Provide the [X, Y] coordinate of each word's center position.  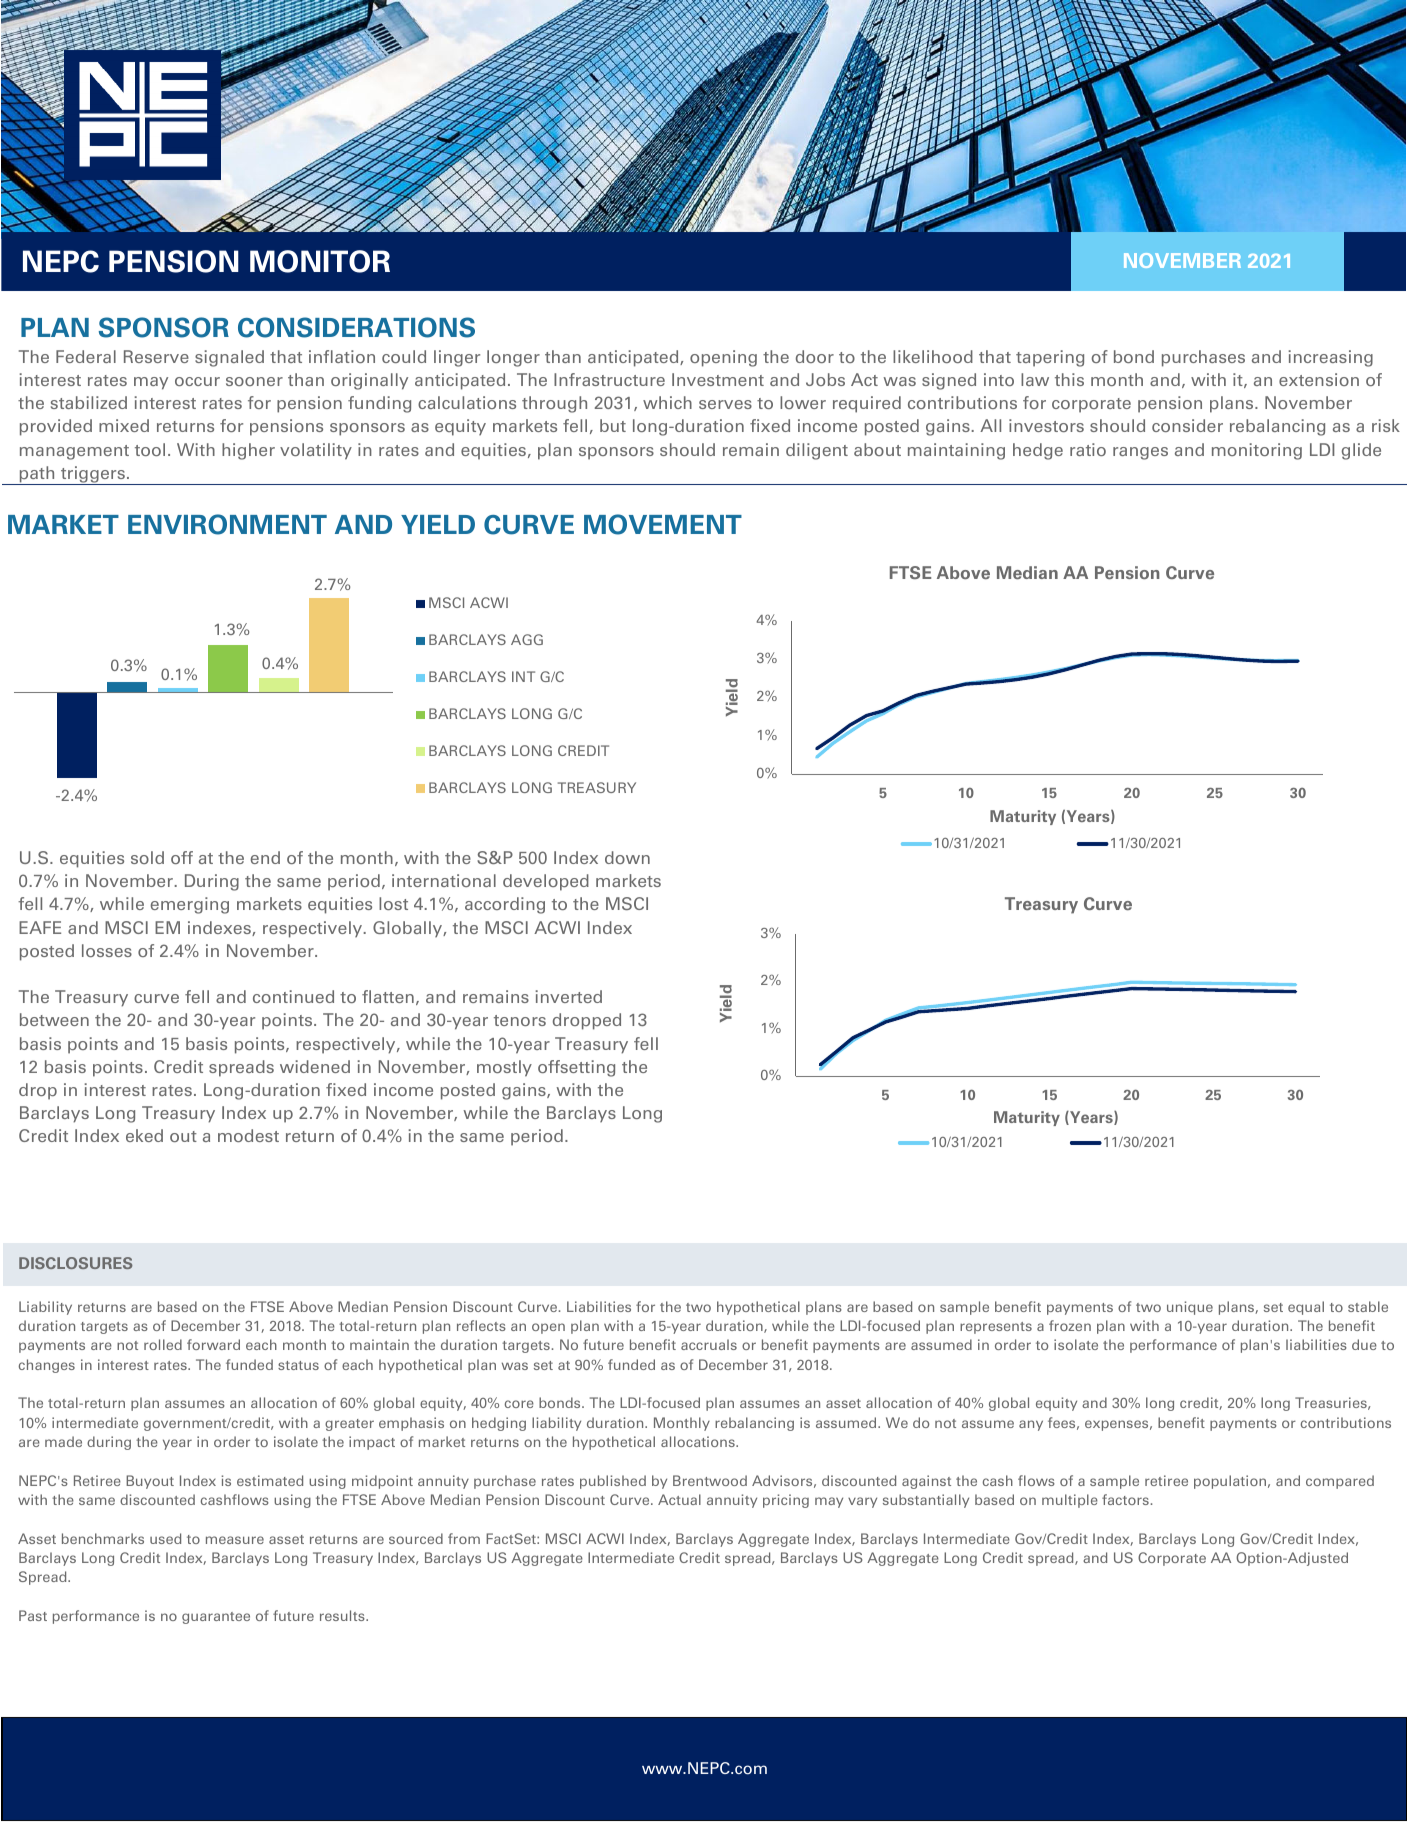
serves [725, 404]
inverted [568, 996]
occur [197, 381]
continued [293, 996]
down [627, 857]
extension [1319, 379]
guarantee [216, 1618]
